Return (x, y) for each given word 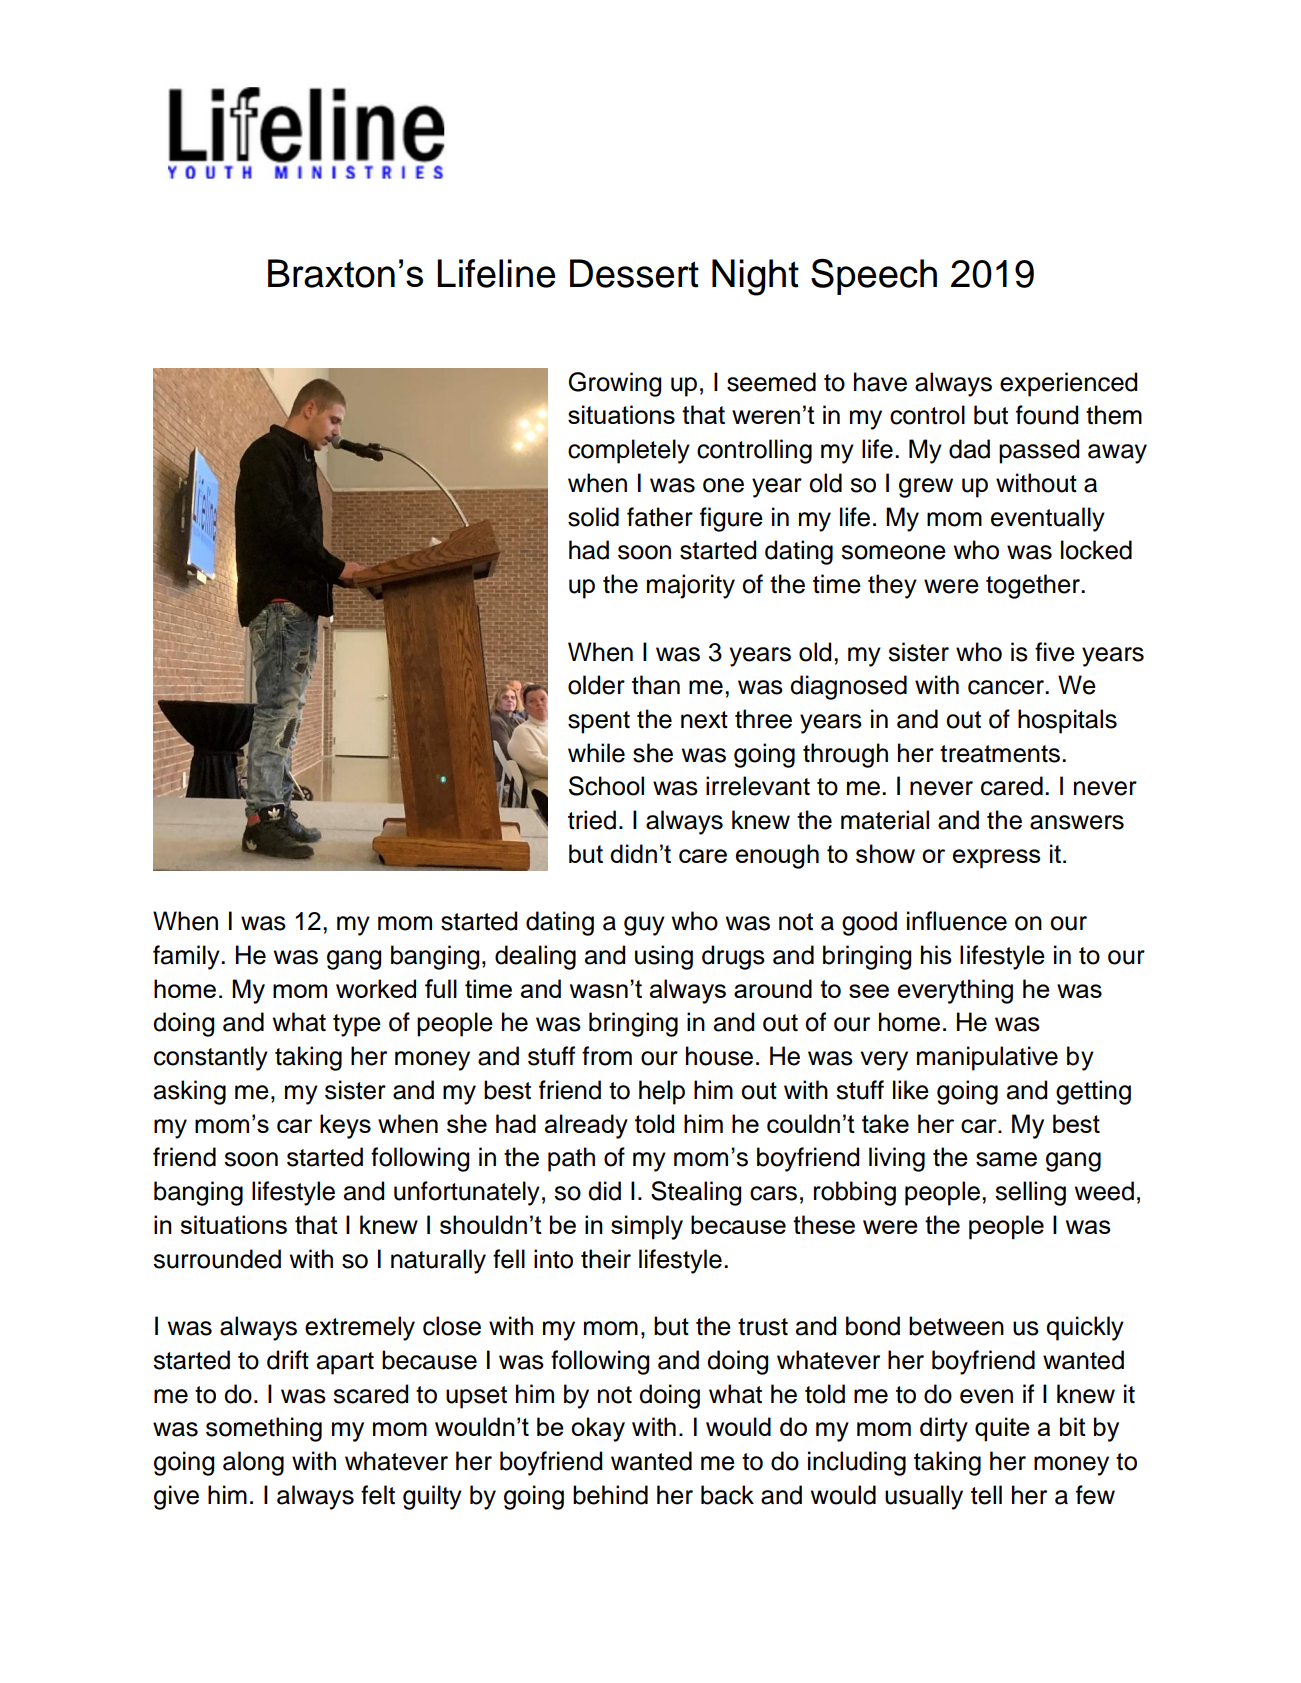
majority (691, 586)
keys (345, 1126)
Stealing (696, 1193)
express (996, 859)
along (253, 1463)
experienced (1068, 384)
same (1006, 1159)
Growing (615, 384)
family (187, 957)
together (1034, 586)
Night (755, 277)
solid (593, 517)
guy (644, 926)
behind (610, 1495)
